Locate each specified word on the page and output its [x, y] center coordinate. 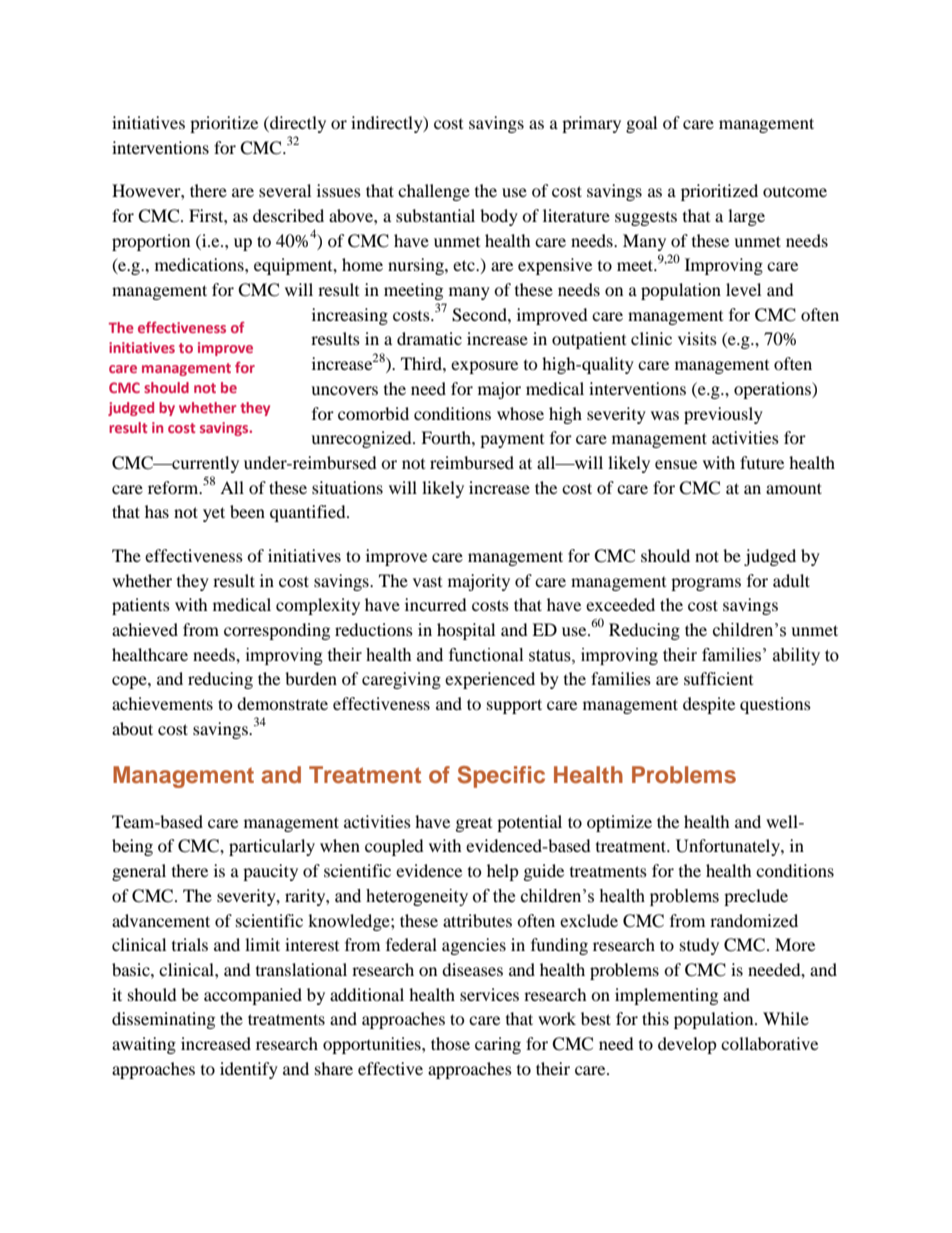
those [450, 1043]
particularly [272, 847]
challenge [434, 192]
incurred [436, 604]
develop [687, 1045]
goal [641, 124]
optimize [619, 823]
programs [706, 584]
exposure [484, 367]
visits [697, 338]
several [285, 190]
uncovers [344, 390]
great [474, 825]
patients [141, 606]
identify [249, 1070]
